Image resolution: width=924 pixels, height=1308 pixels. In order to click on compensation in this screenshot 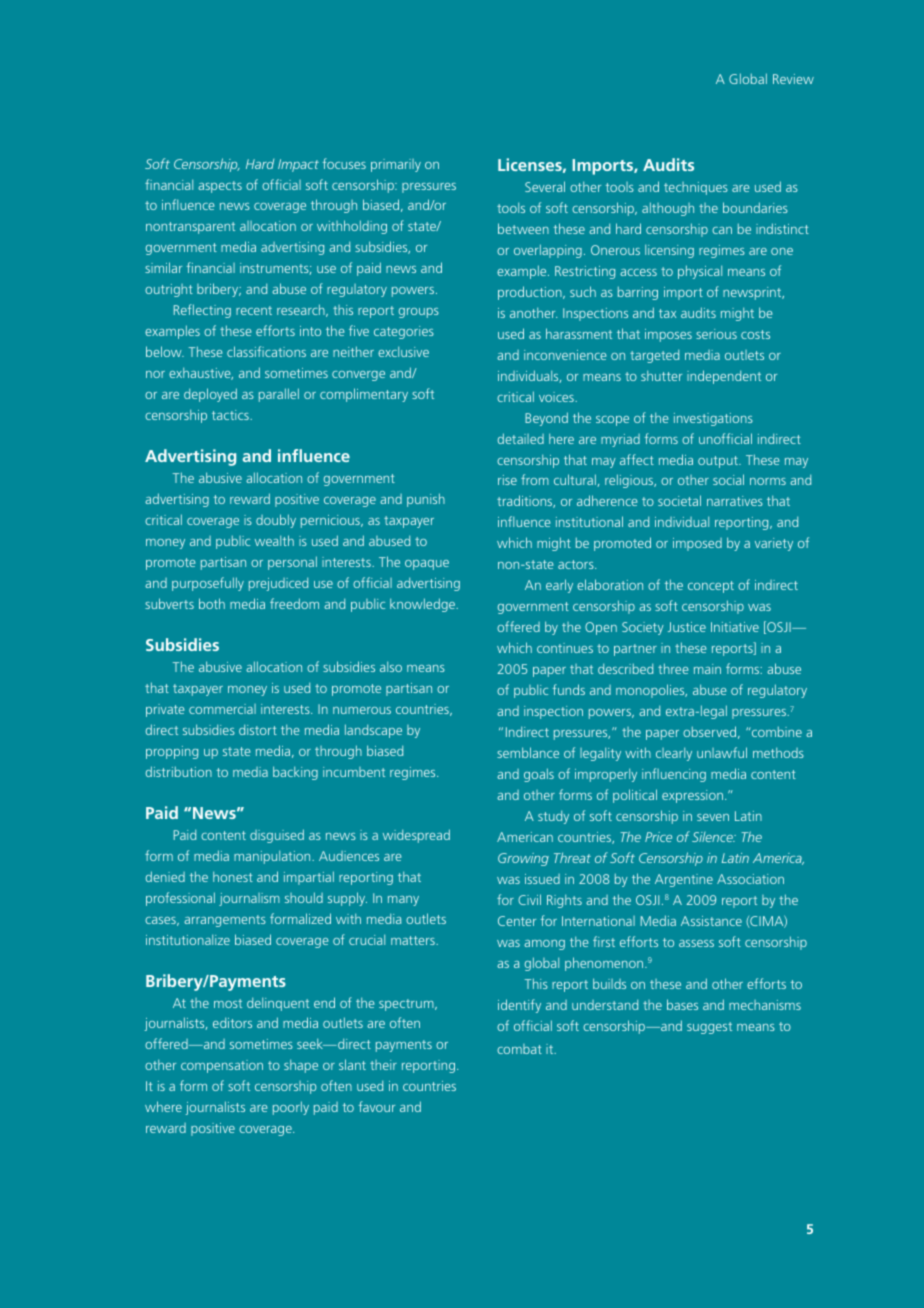, I will do `click(222, 1066)`.
